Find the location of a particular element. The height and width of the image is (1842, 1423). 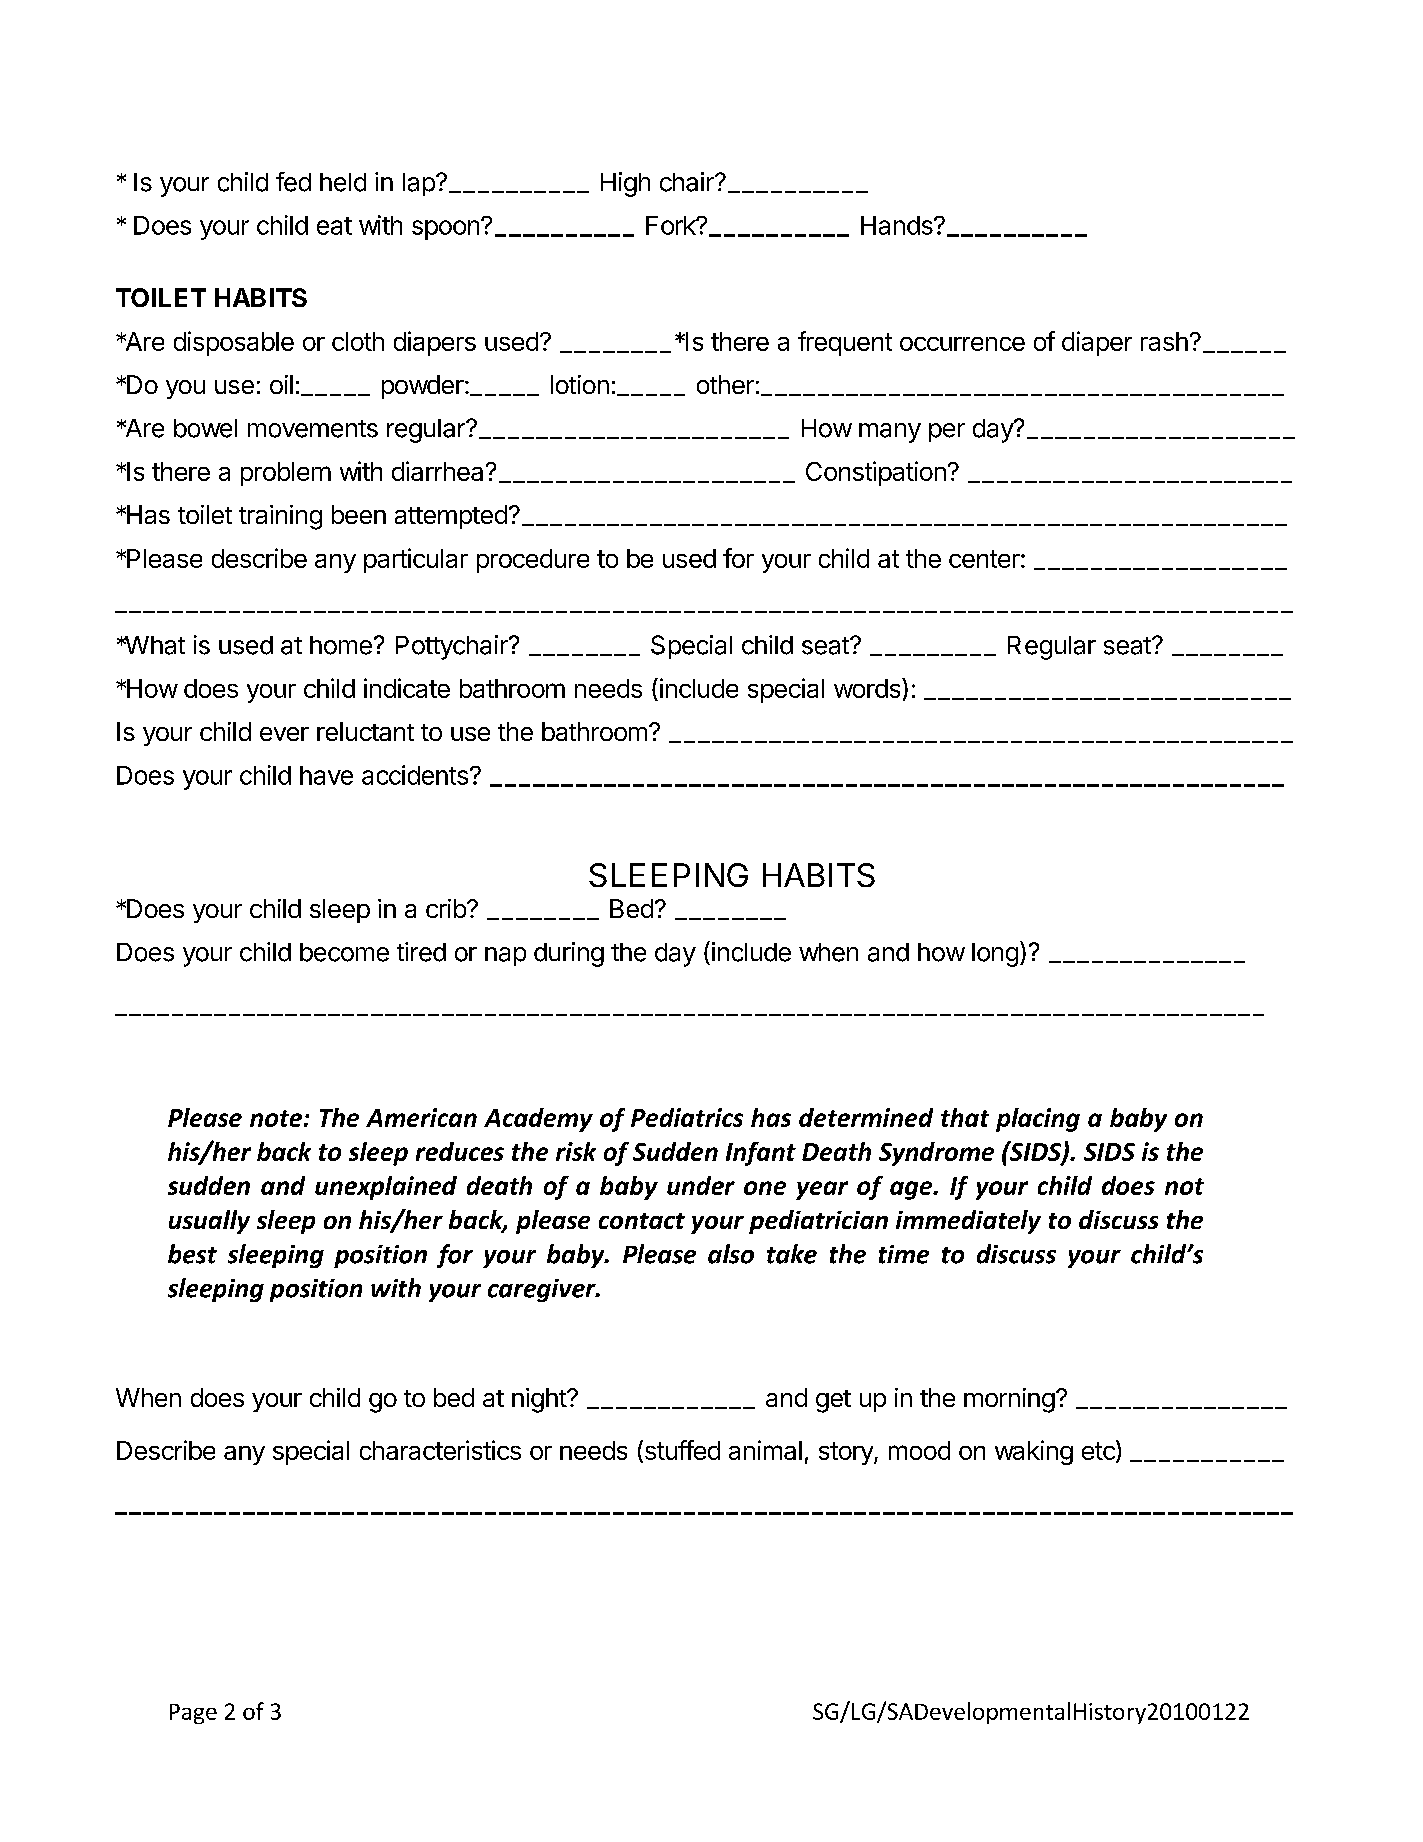

occurrence is located at coordinates (962, 344).
